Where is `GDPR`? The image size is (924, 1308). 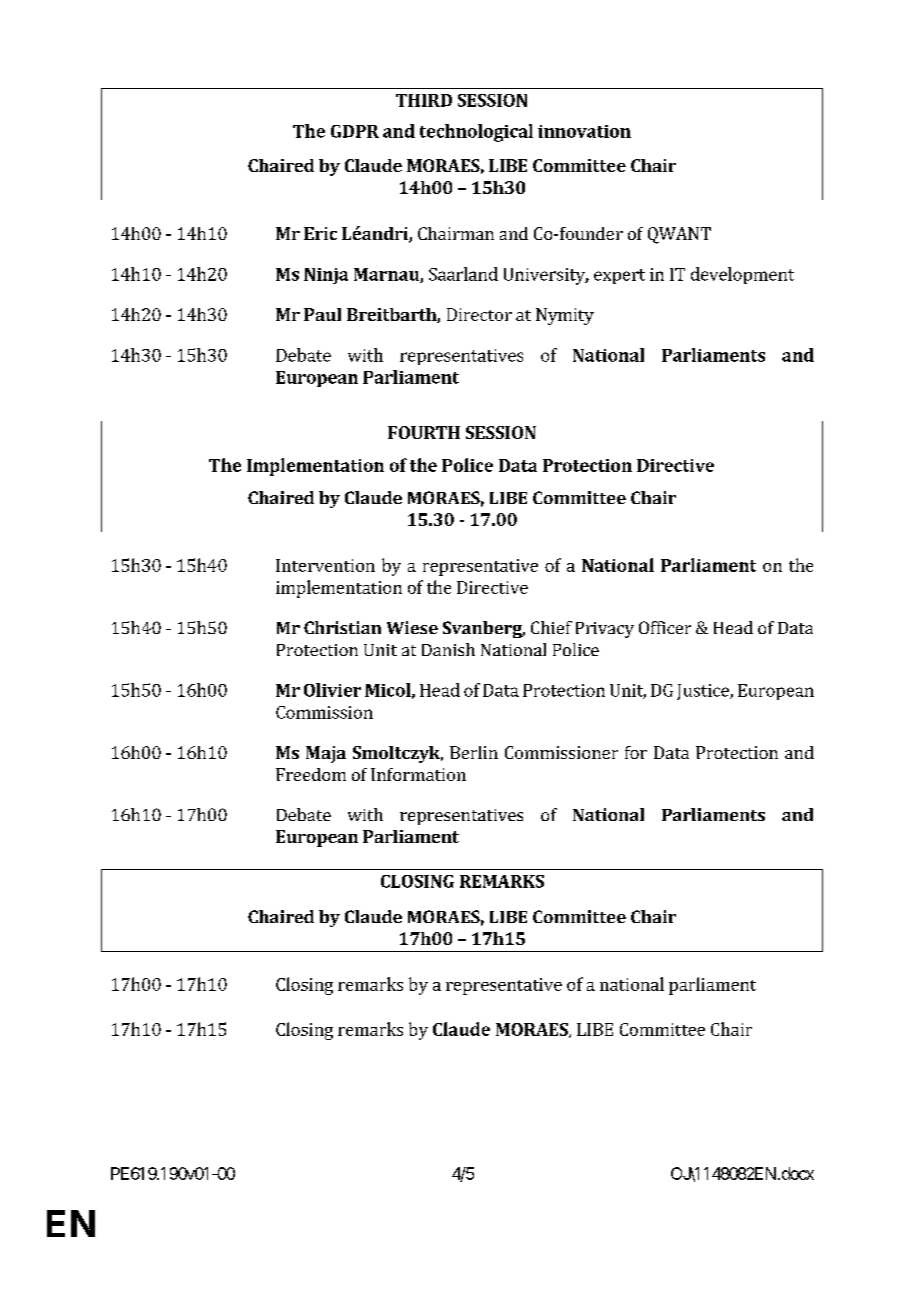 GDPR is located at coordinates (355, 131).
